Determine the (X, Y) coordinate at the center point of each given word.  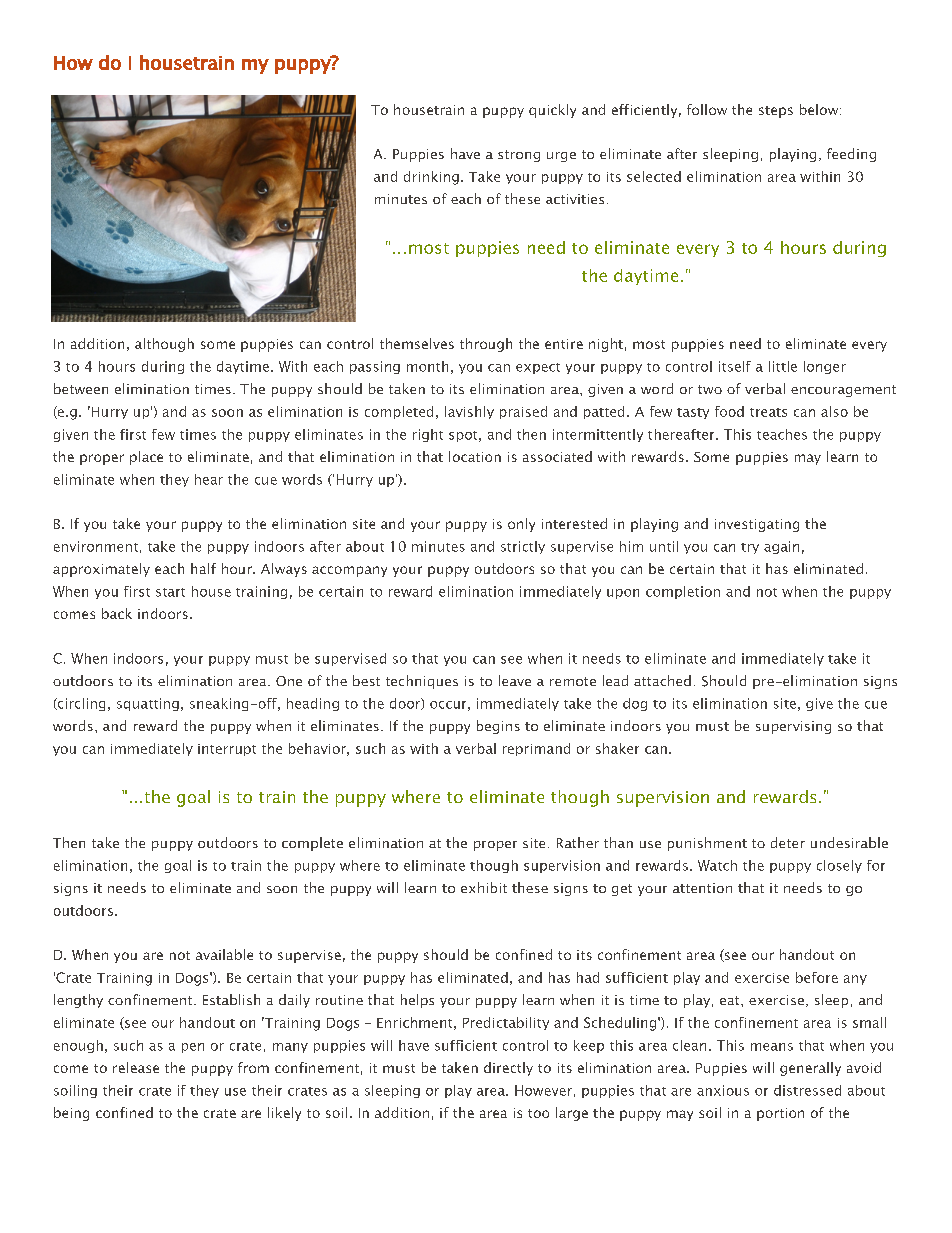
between (81, 388)
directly (508, 1069)
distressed (807, 1090)
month (427, 366)
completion (683, 592)
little (783, 366)
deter (788, 842)
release (136, 1067)
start (170, 592)
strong (519, 156)
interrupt (227, 750)
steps (776, 112)
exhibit (484, 887)
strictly (523, 547)
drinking (431, 178)
